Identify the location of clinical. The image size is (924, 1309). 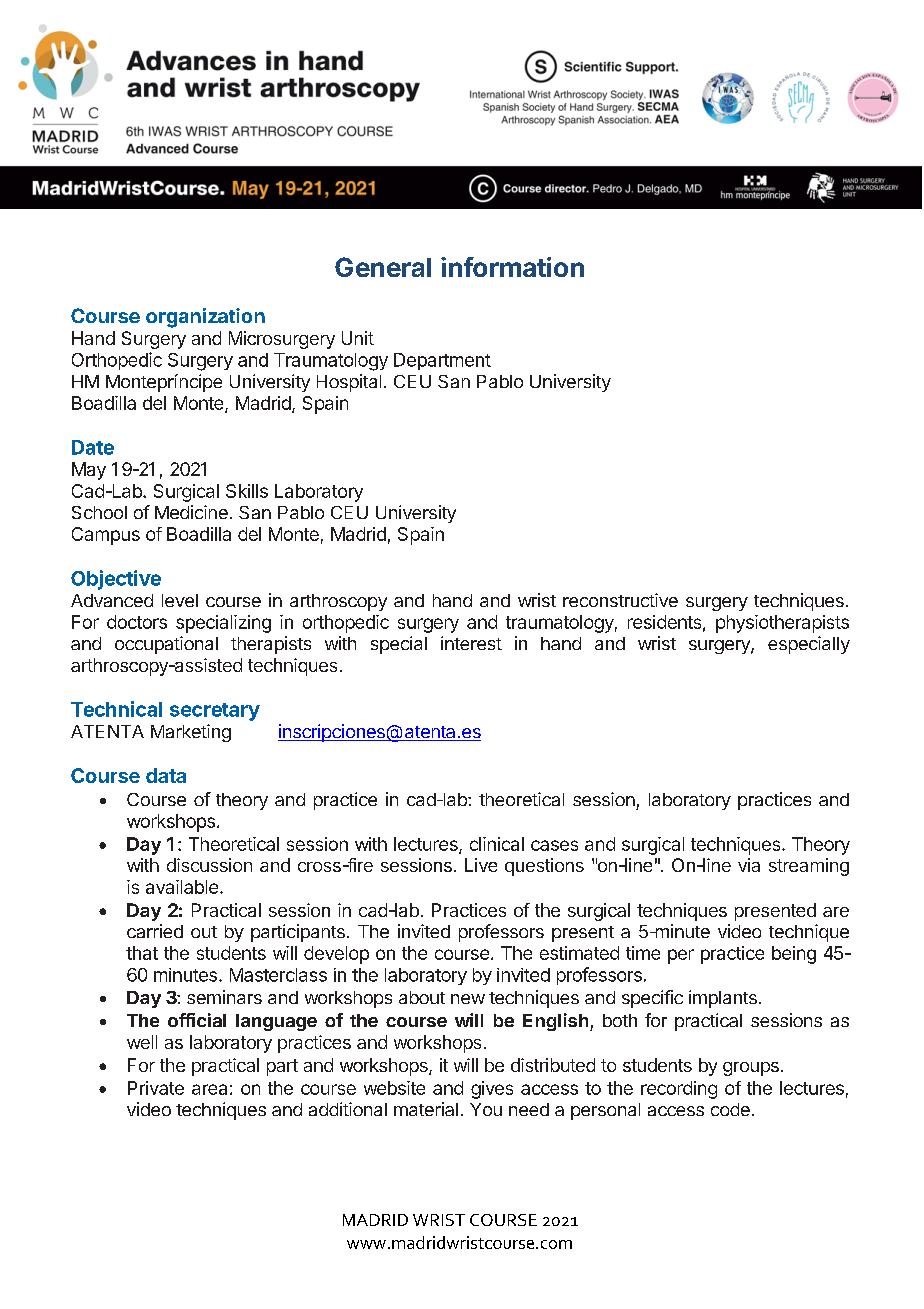
(497, 844).
